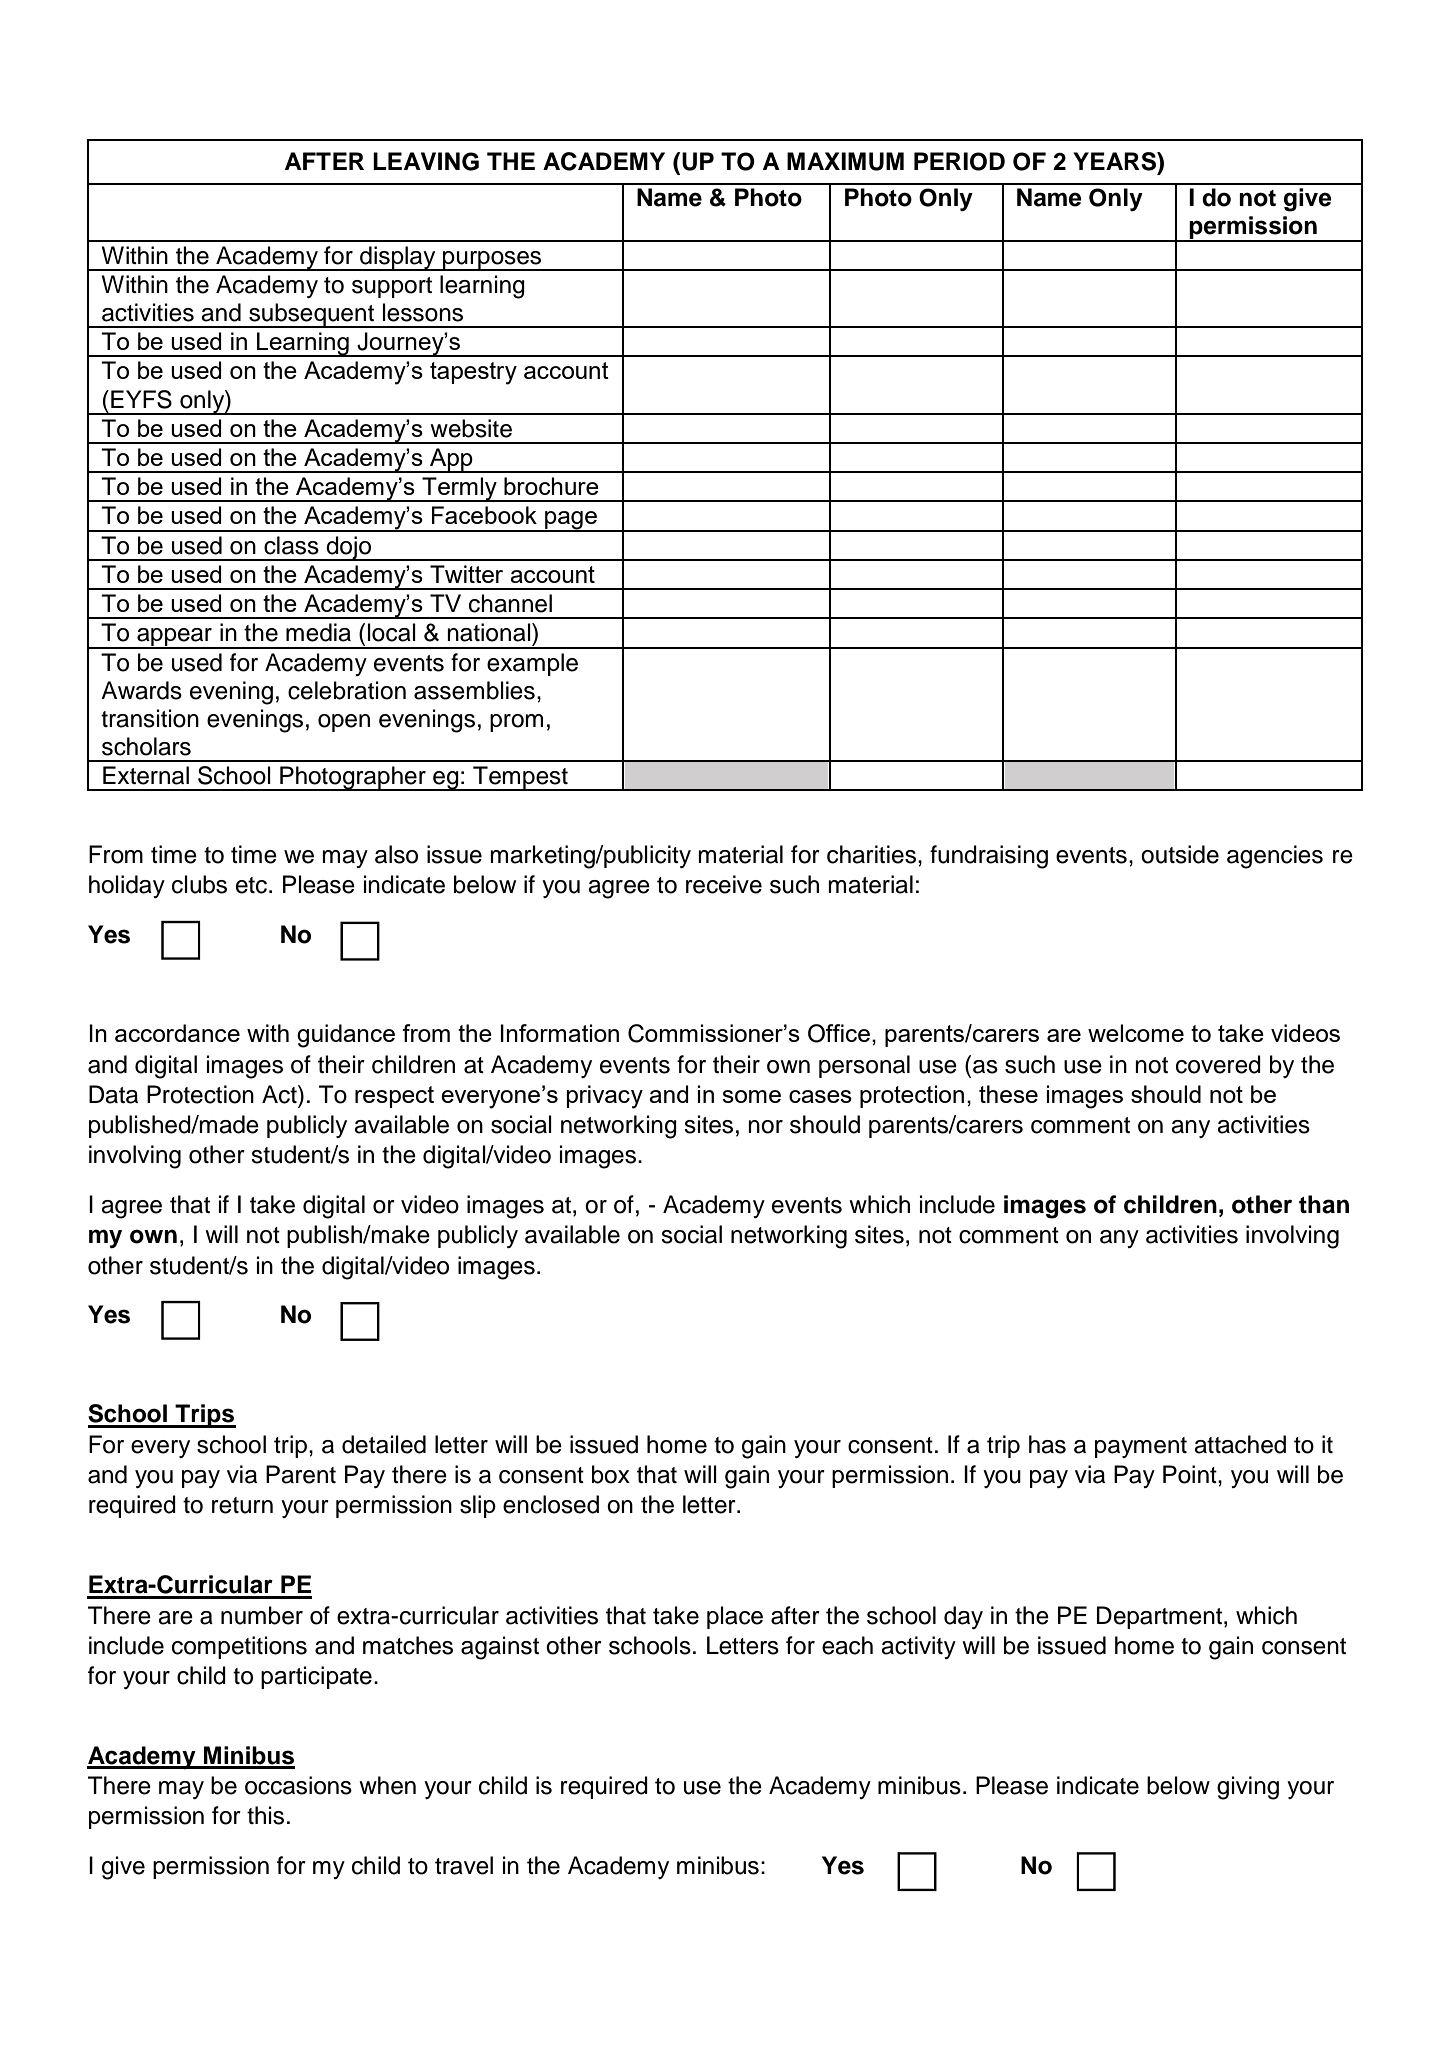 The height and width of the screenshot is (2051, 1450). I want to click on payment, so click(1141, 1447).
